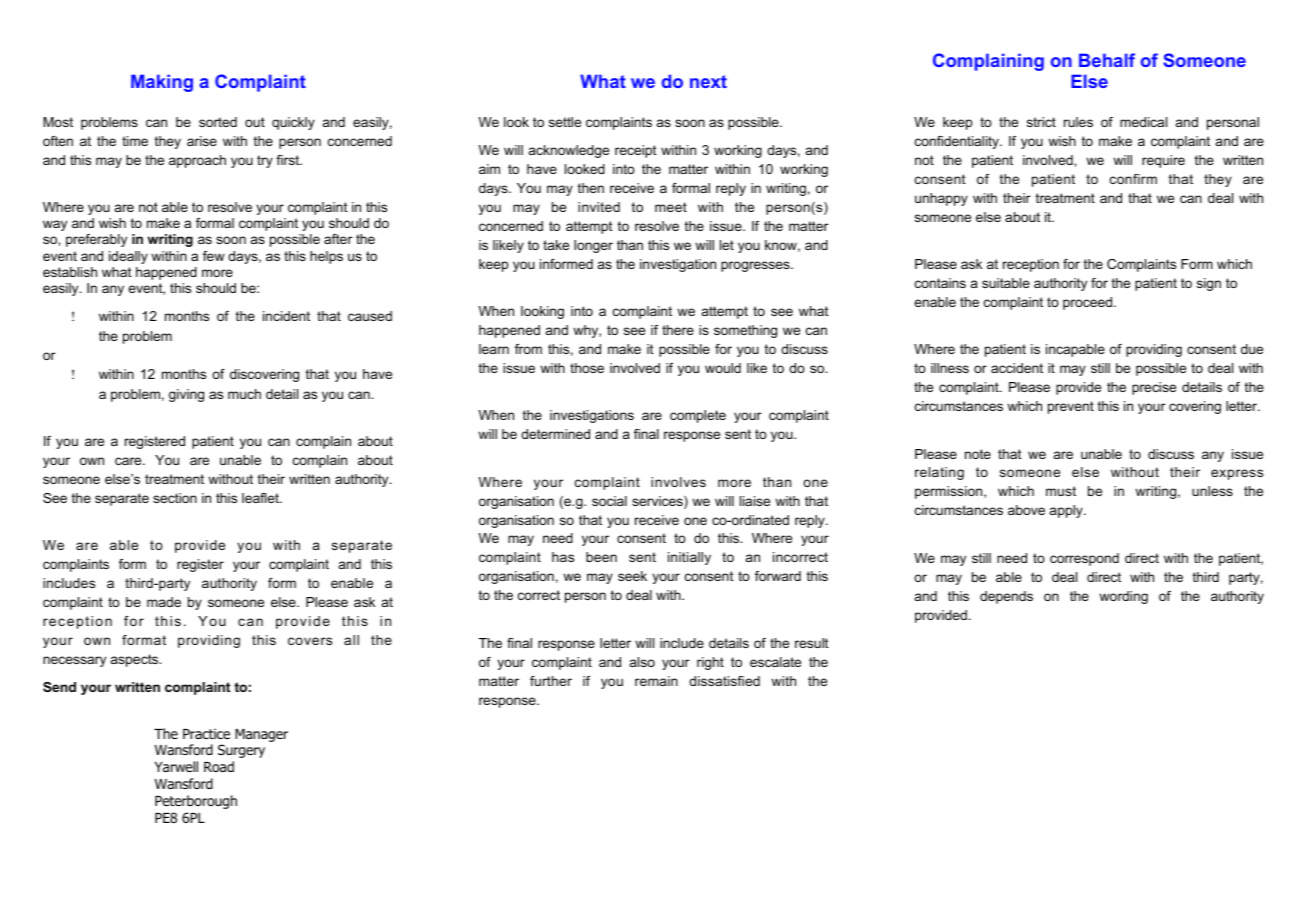 Image resolution: width=1308 pixels, height=924 pixels. Describe the element at coordinates (162, 83) in the document. I see `Making` at that location.
